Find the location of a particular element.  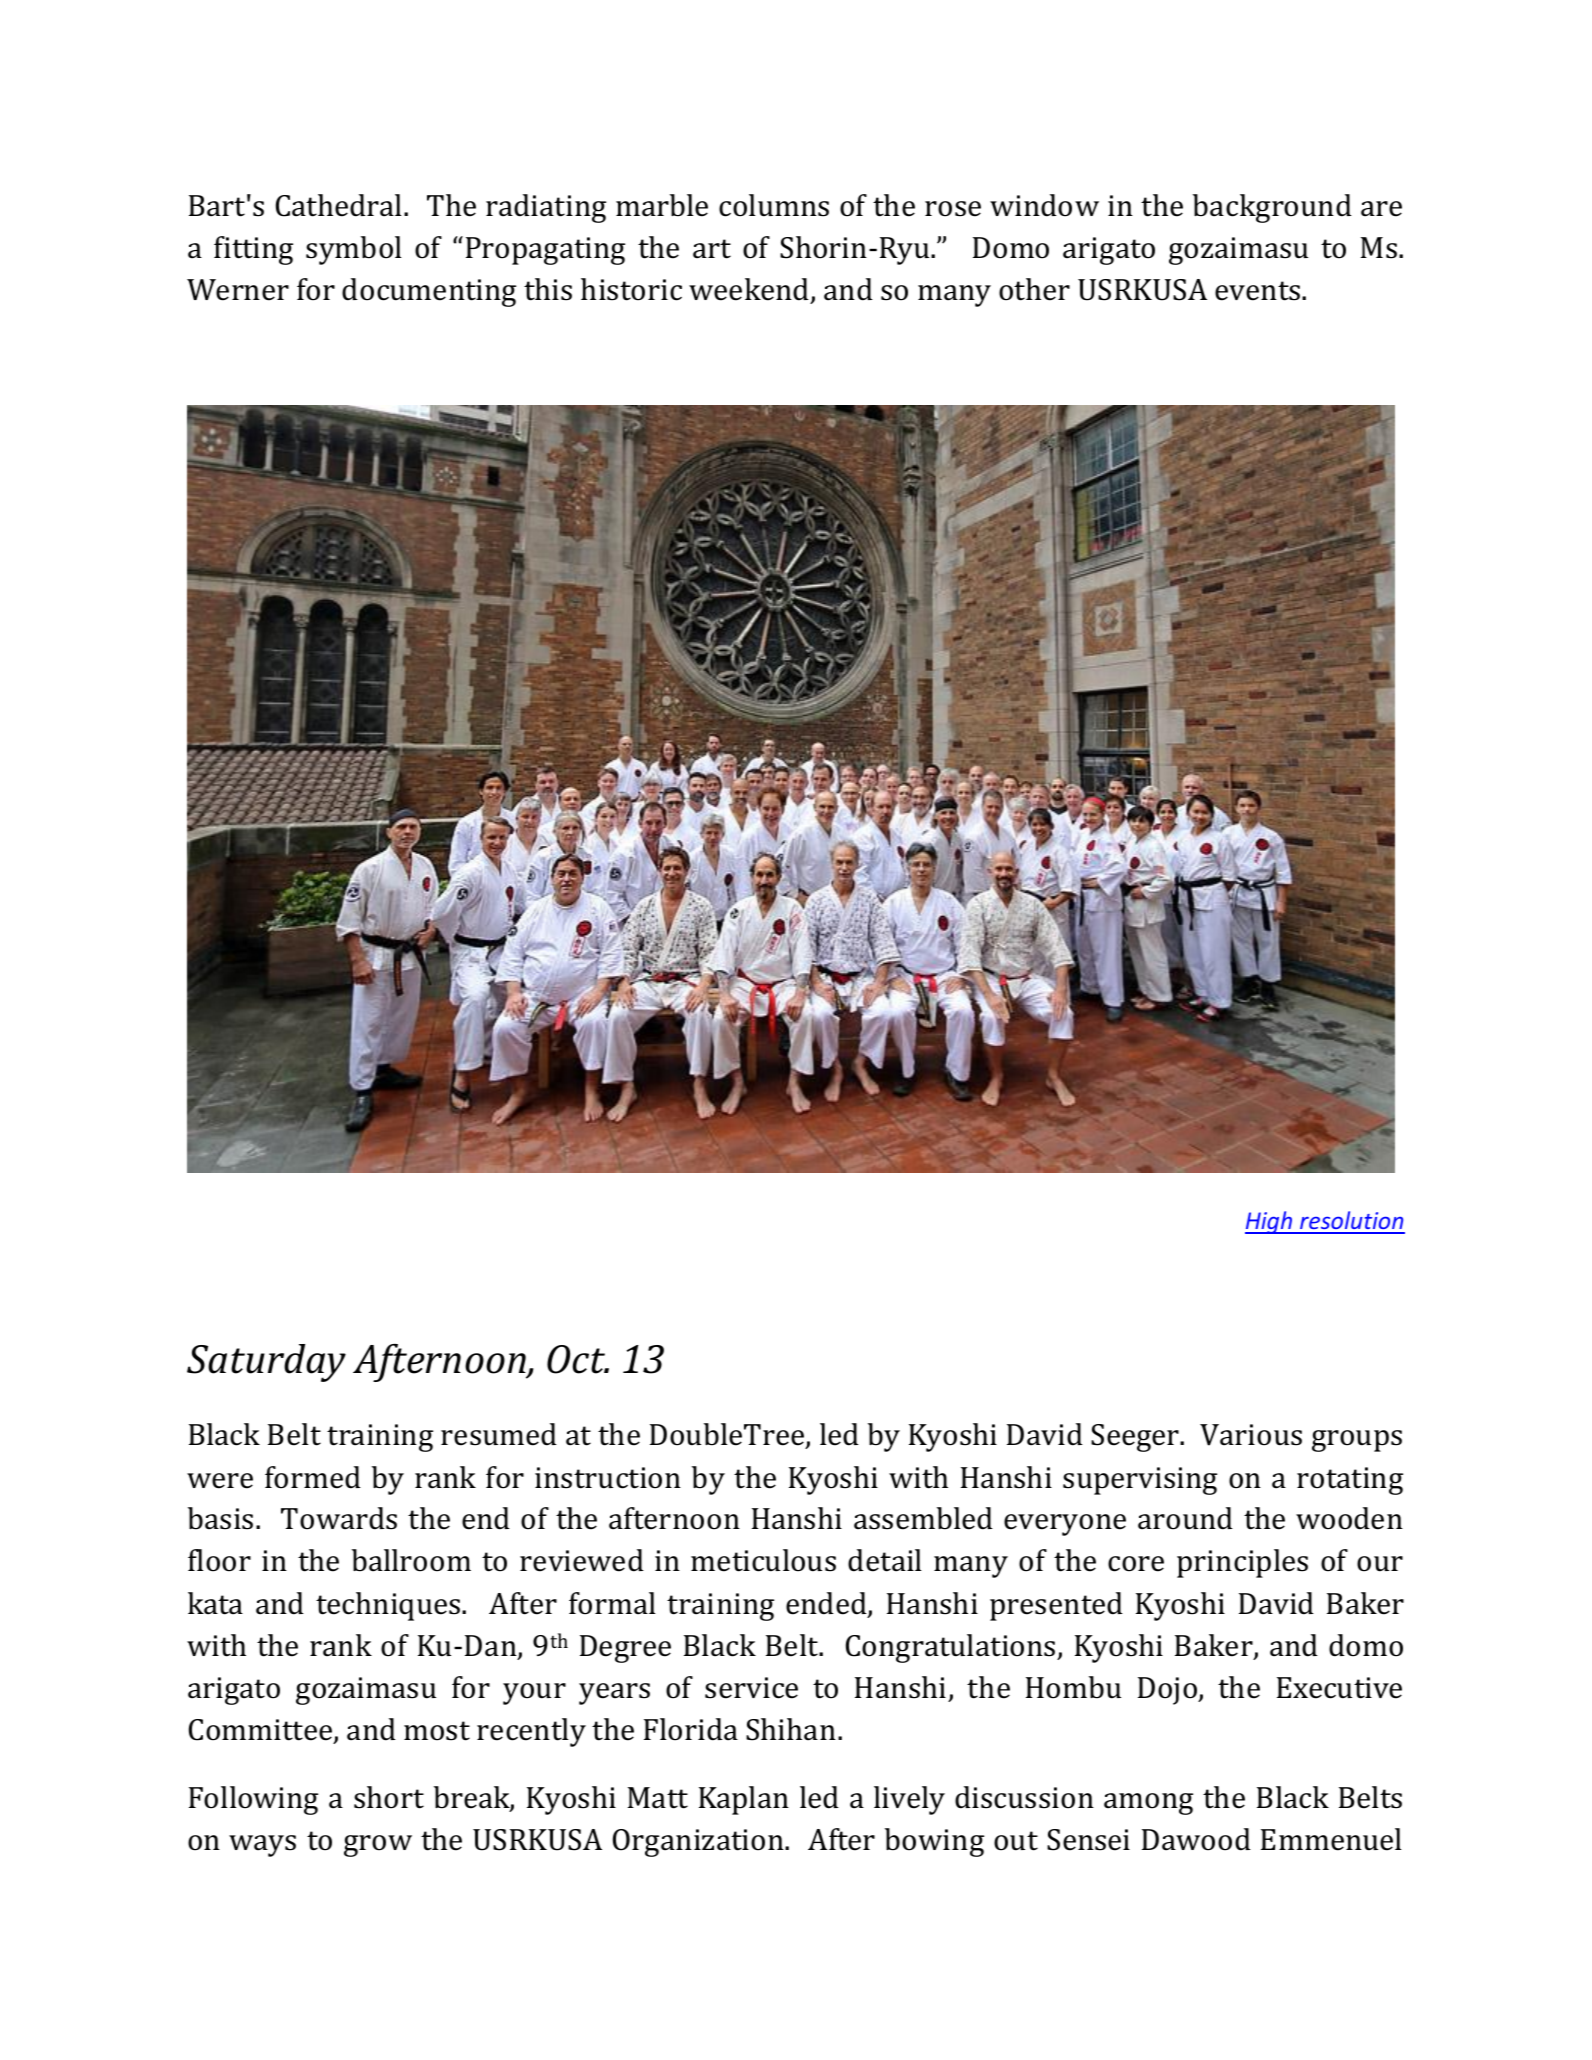

Various is located at coordinates (1251, 1435).
